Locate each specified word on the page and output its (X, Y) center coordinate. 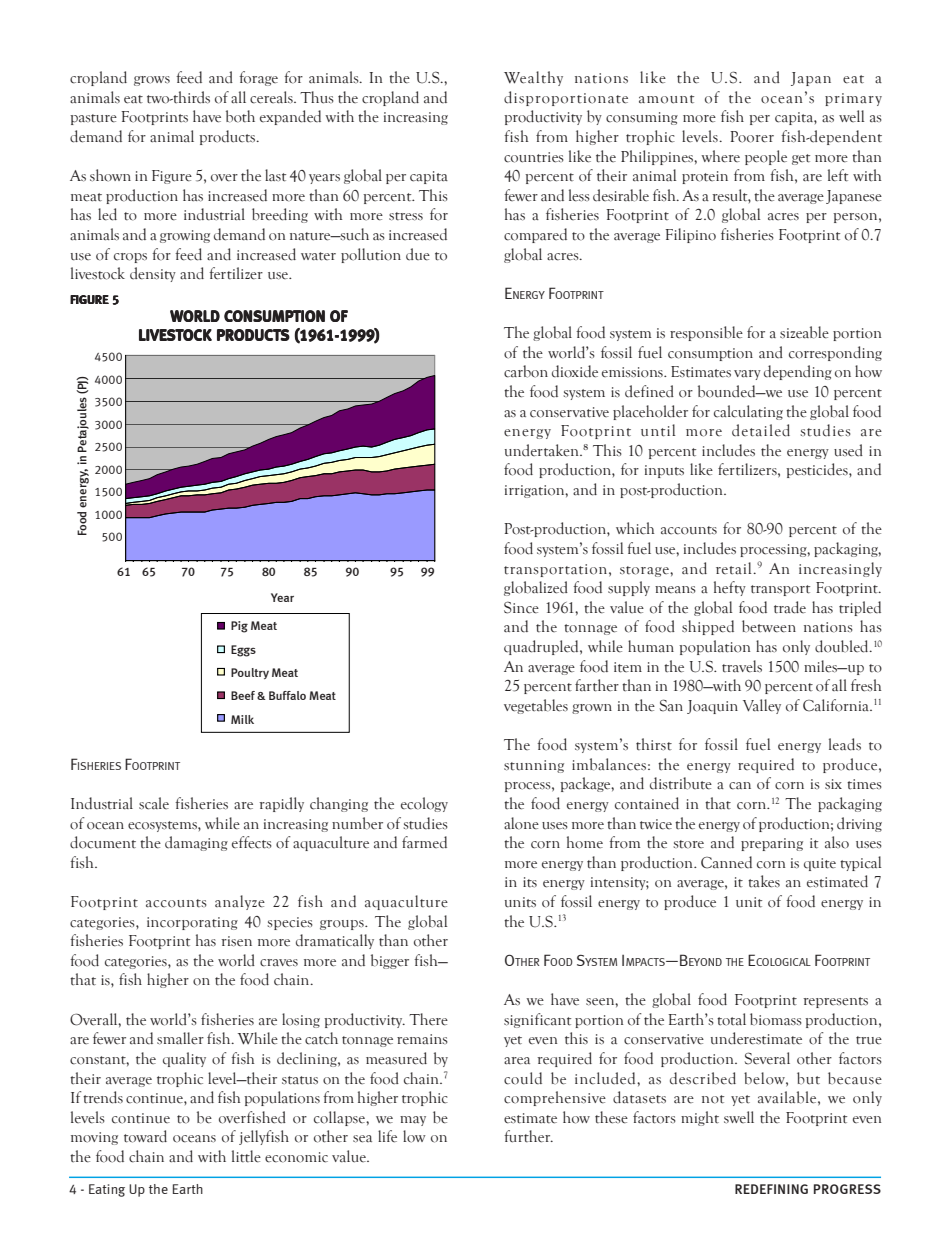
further (528, 1136)
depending (798, 372)
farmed (424, 842)
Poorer (752, 137)
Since (521, 607)
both (240, 116)
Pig (239, 627)
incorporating (192, 923)
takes (764, 881)
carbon (526, 371)
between (769, 626)
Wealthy (533, 78)
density (153, 274)
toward (145, 1136)
